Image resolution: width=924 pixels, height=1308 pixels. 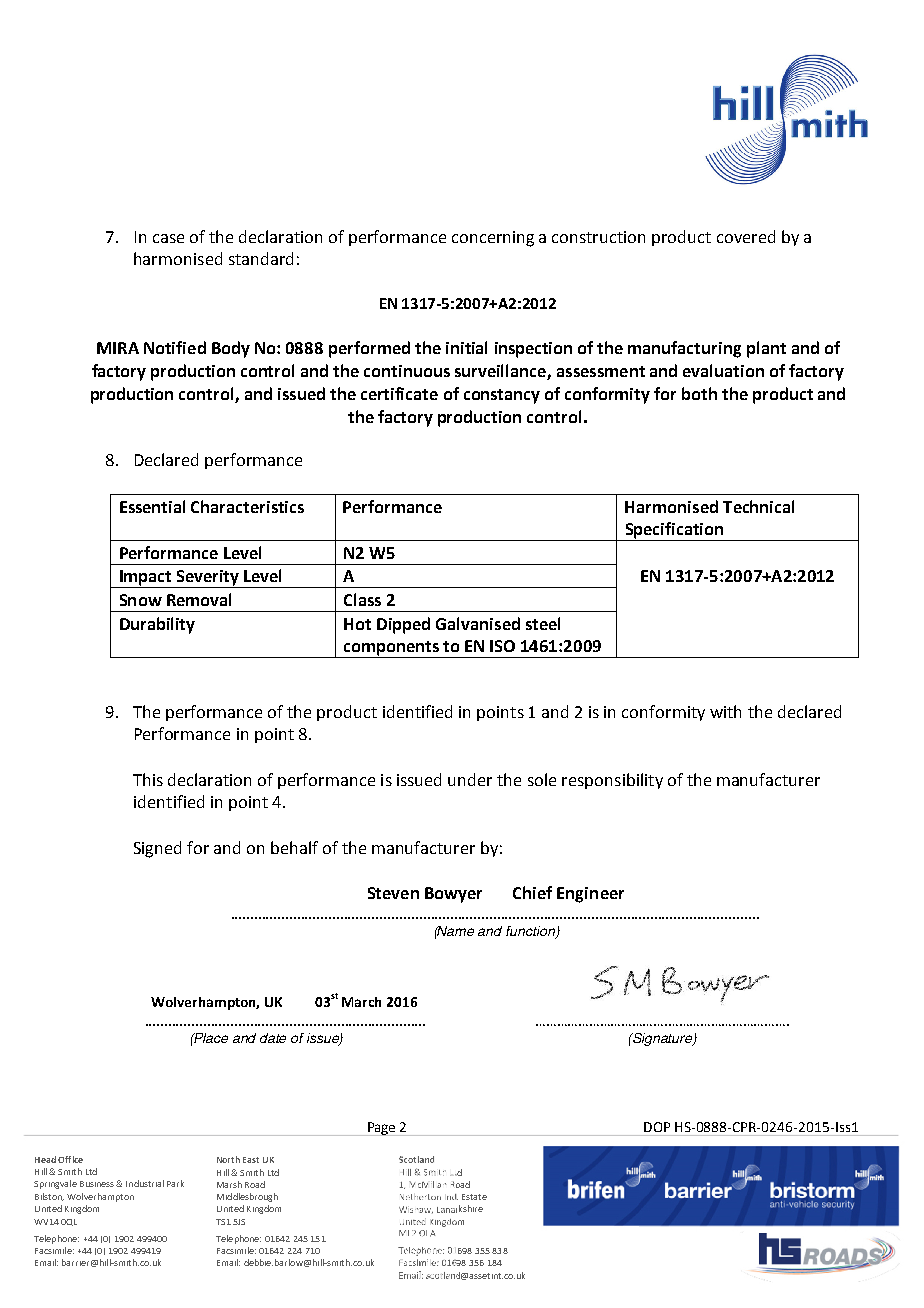 What do you see at coordinates (168, 238) in the screenshot?
I see `case` at bounding box center [168, 238].
